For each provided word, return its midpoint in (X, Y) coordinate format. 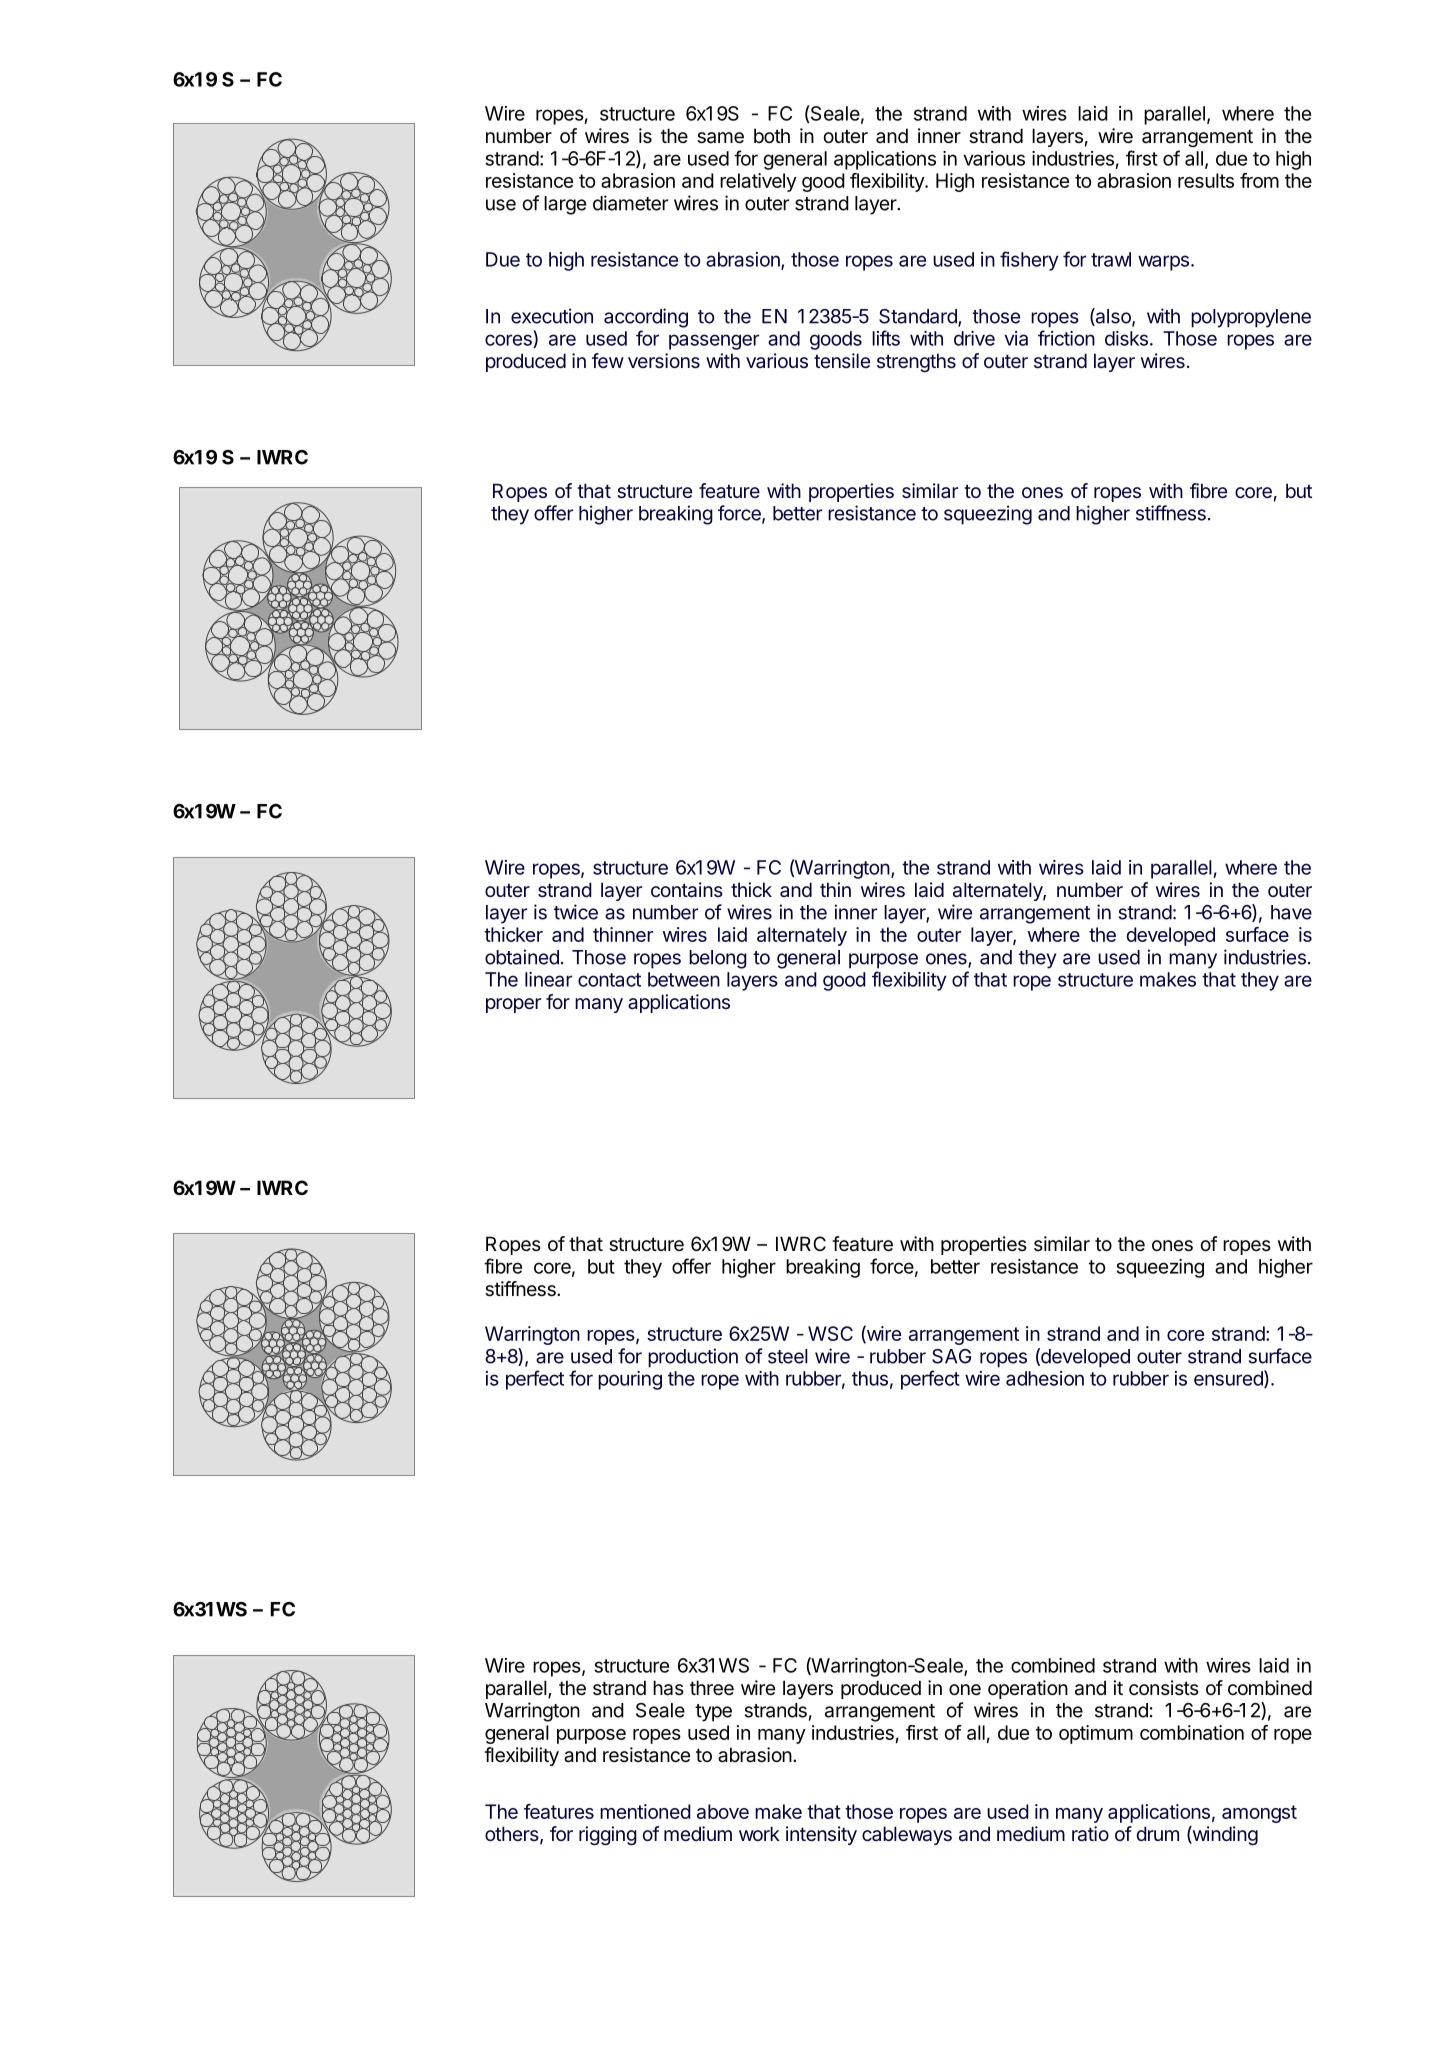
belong (718, 959)
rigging (608, 1835)
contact (609, 980)
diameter (630, 203)
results (1206, 180)
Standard (919, 317)
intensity (821, 1835)
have (1291, 912)
